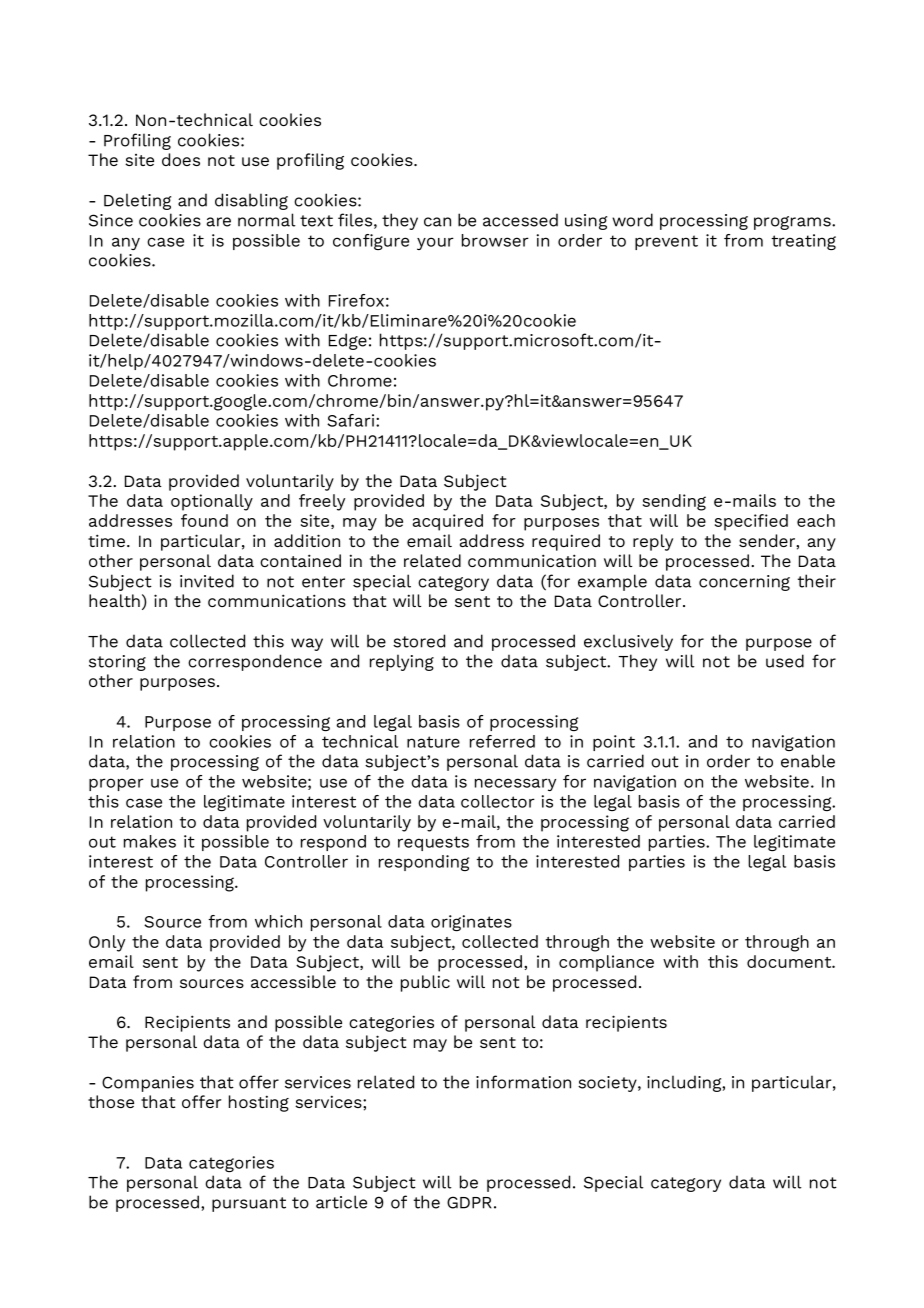  What do you see at coordinates (785, 661) in the document?
I see `used` at bounding box center [785, 661].
